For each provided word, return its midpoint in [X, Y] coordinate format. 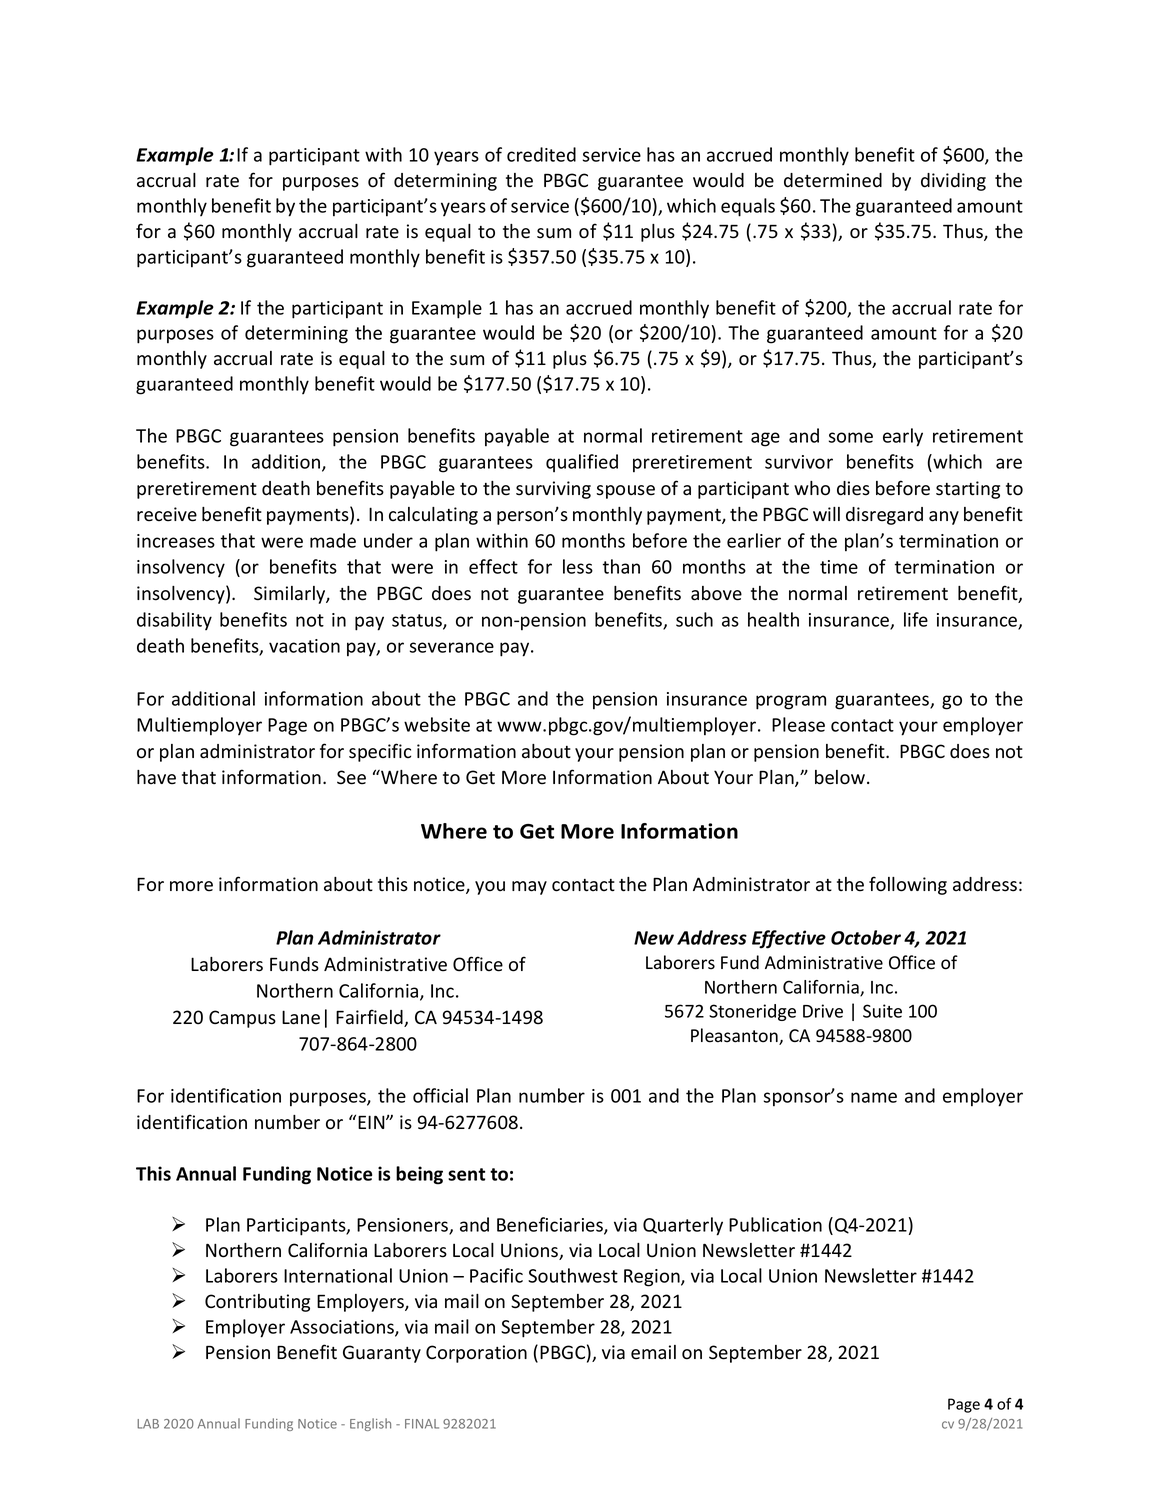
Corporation [476, 1354]
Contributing [257, 1303]
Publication [775, 1224]
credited [541, 154]
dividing [953, 182]
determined [833, 180]
